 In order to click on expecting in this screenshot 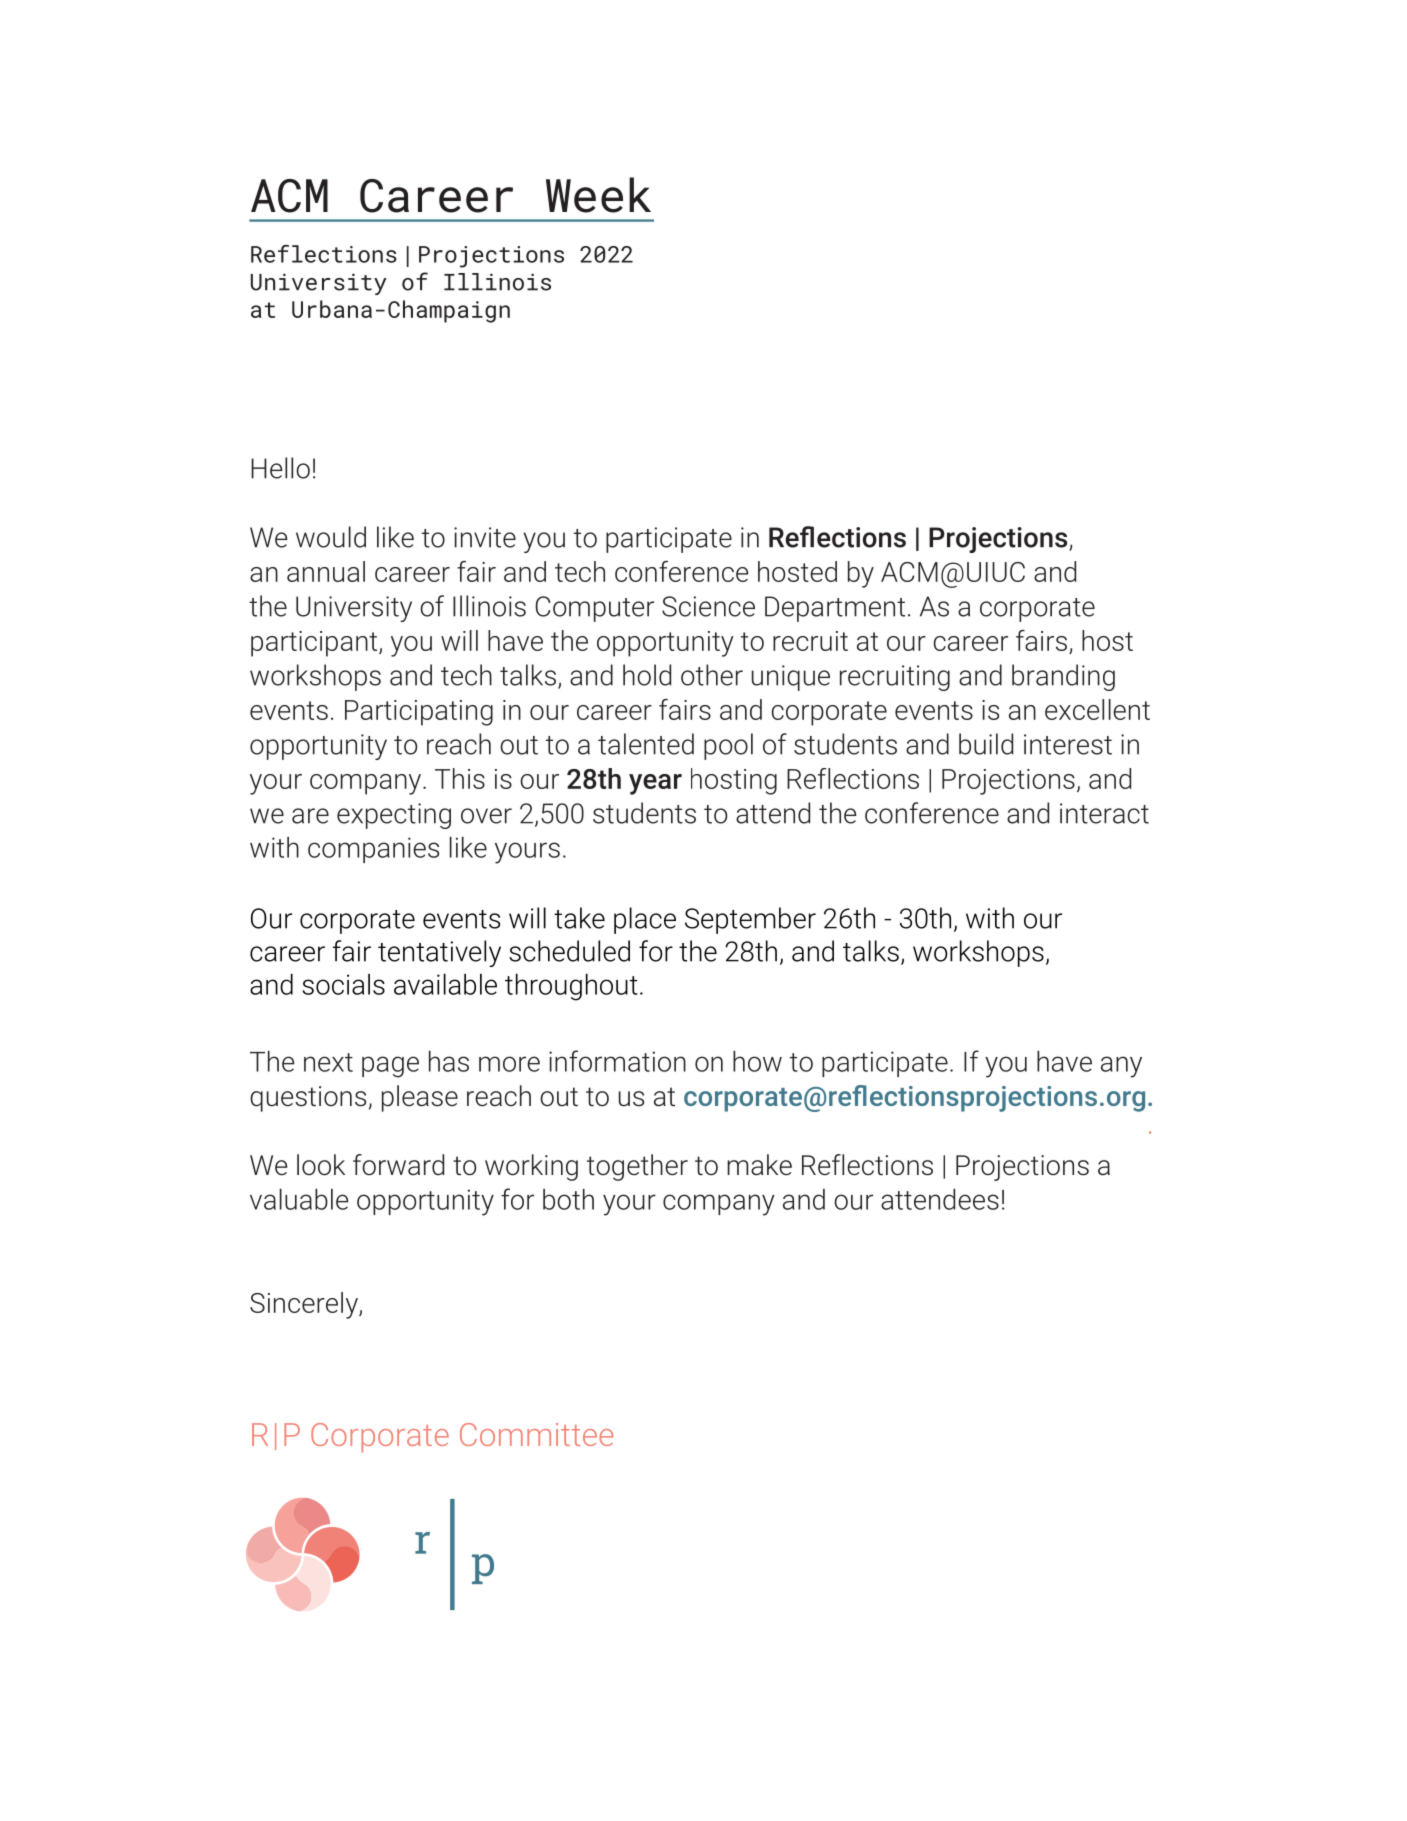, I will do `click(394, 816)`.
